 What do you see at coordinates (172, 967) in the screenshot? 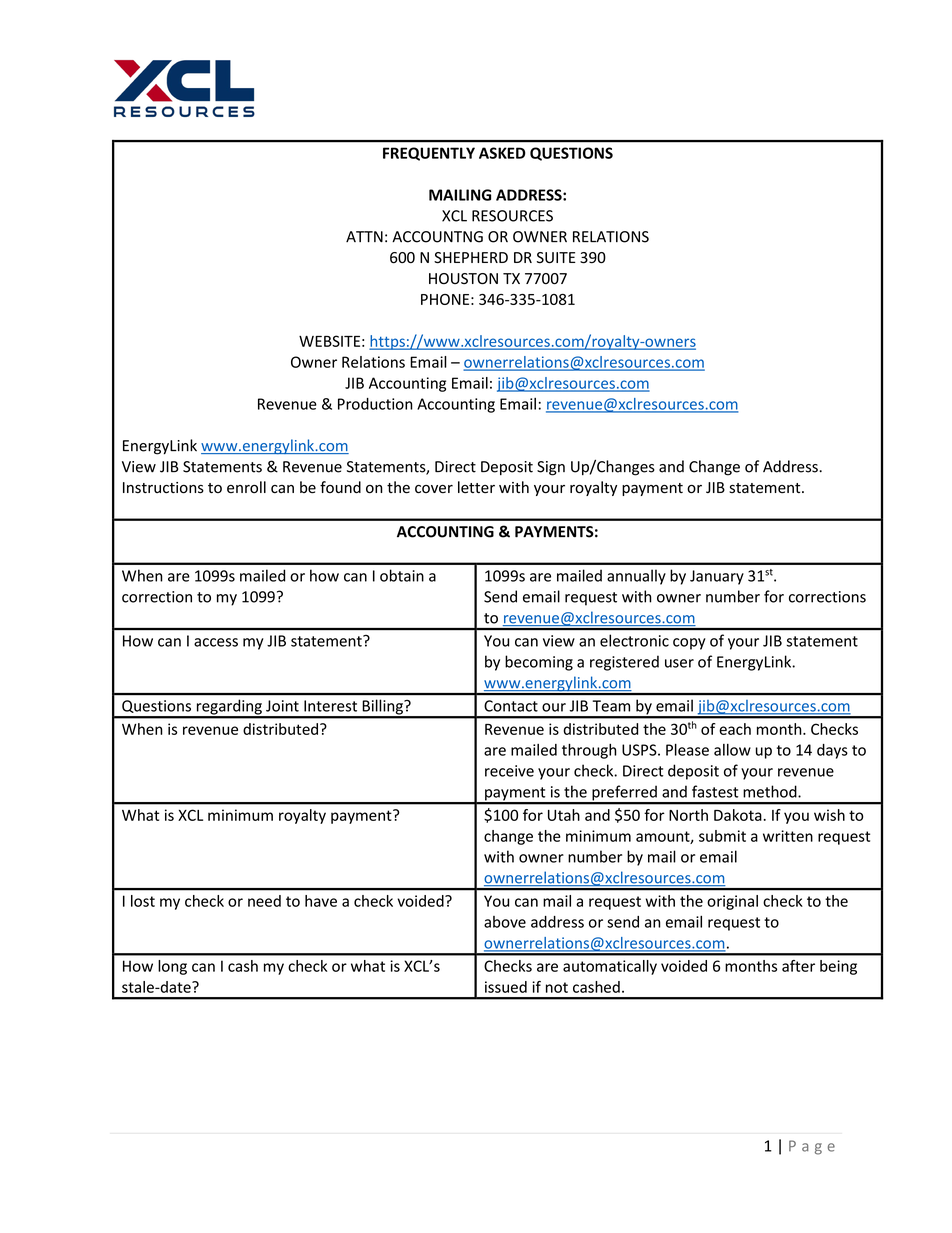
I see `long` at bounding box center [172, 967].
